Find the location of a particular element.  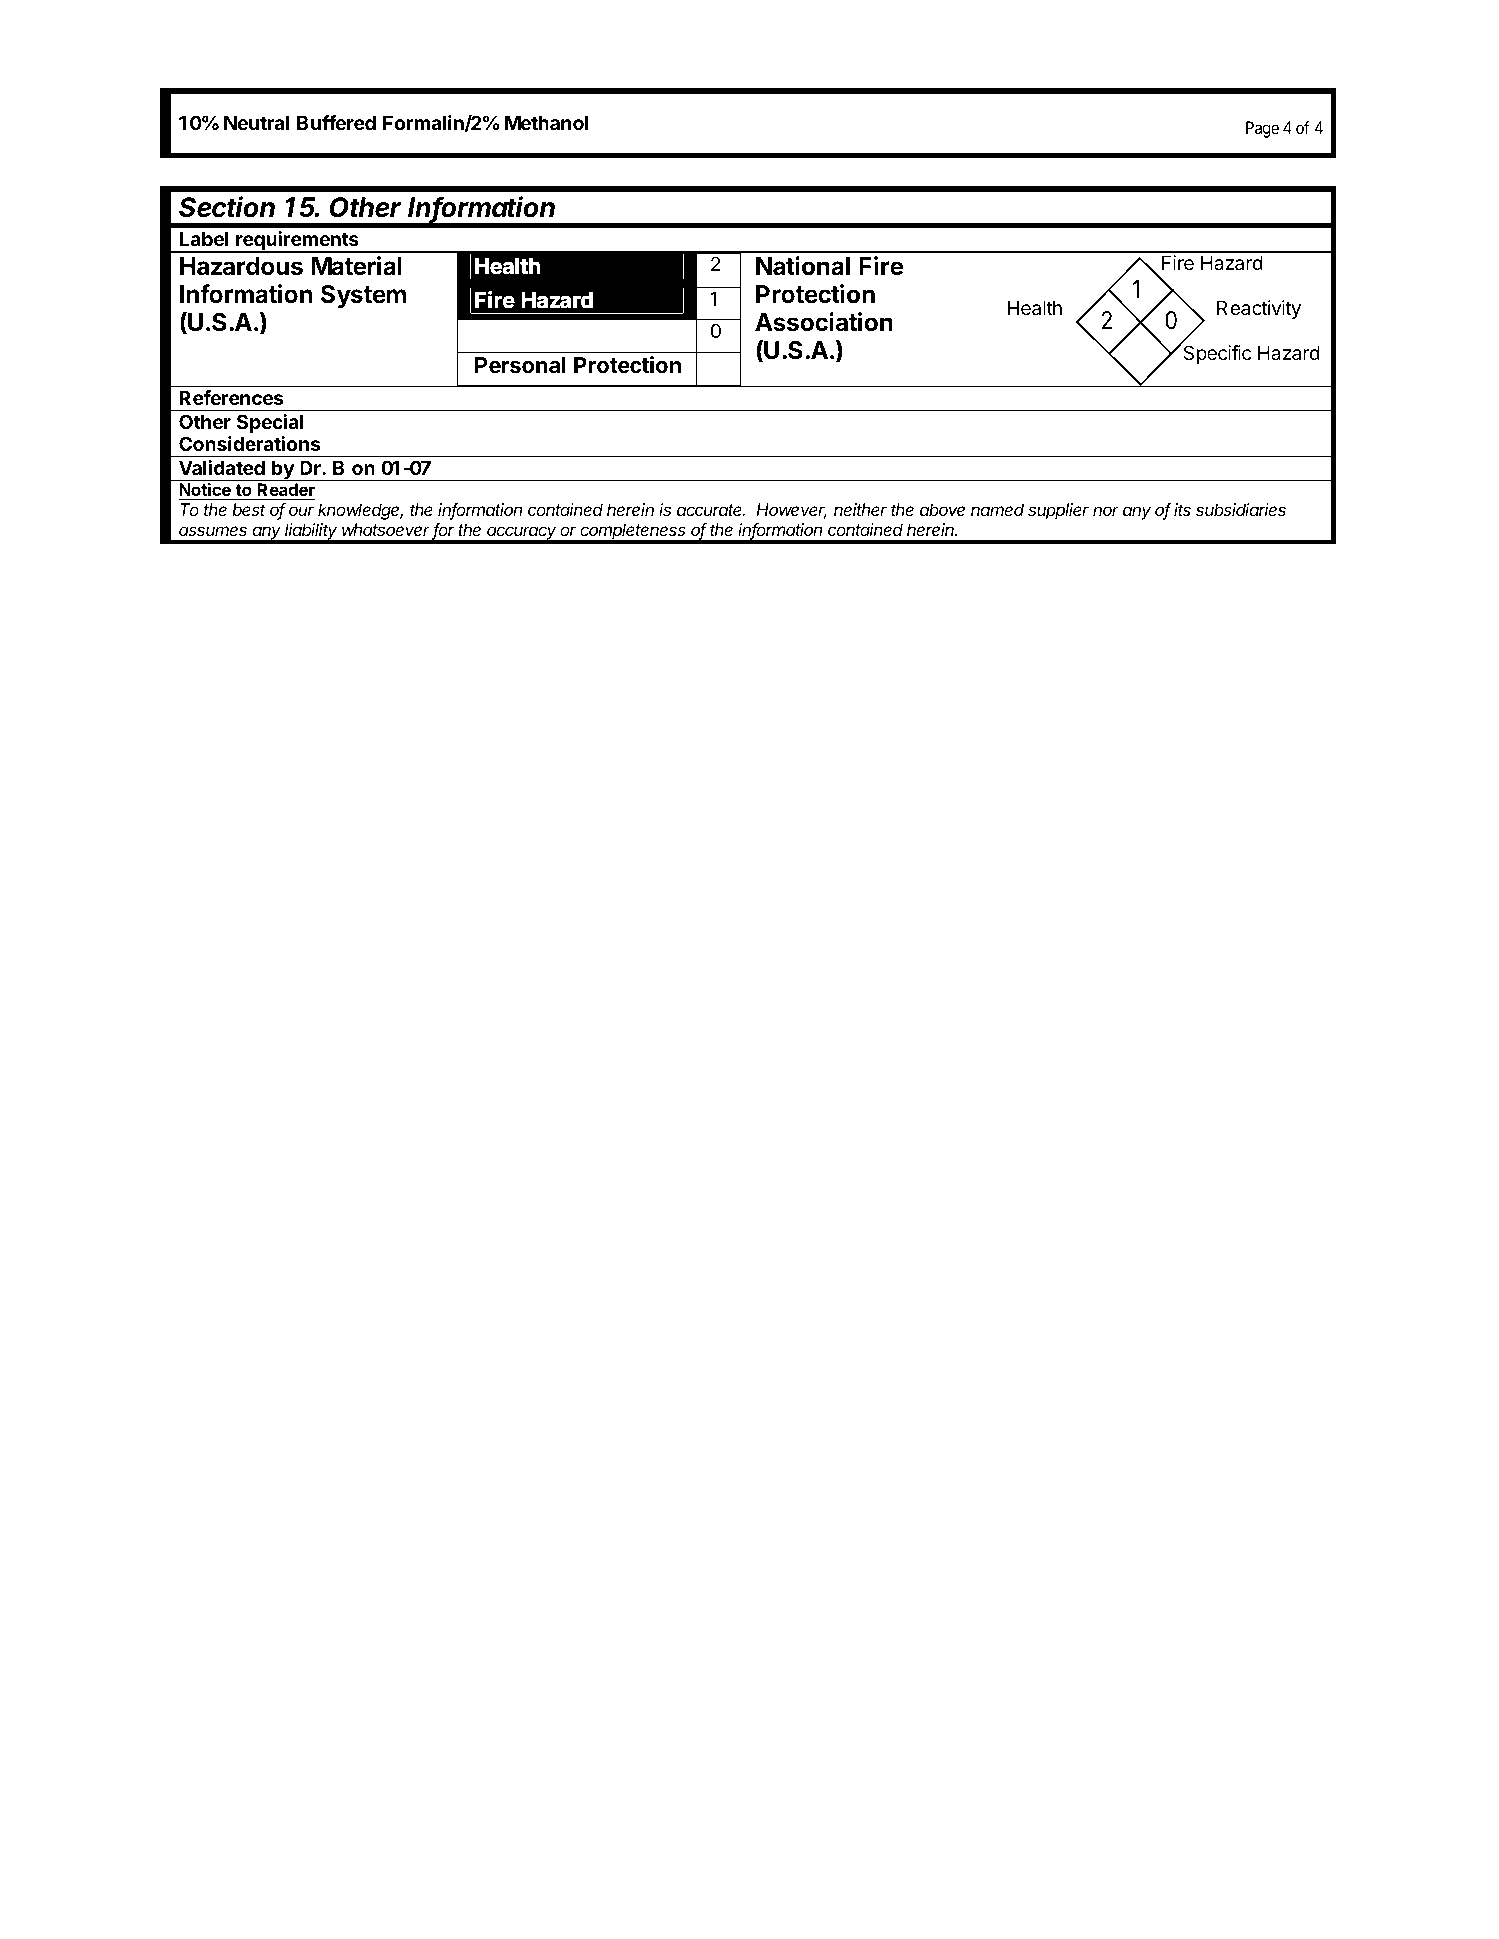

System is located at coordinates (363, 296).
